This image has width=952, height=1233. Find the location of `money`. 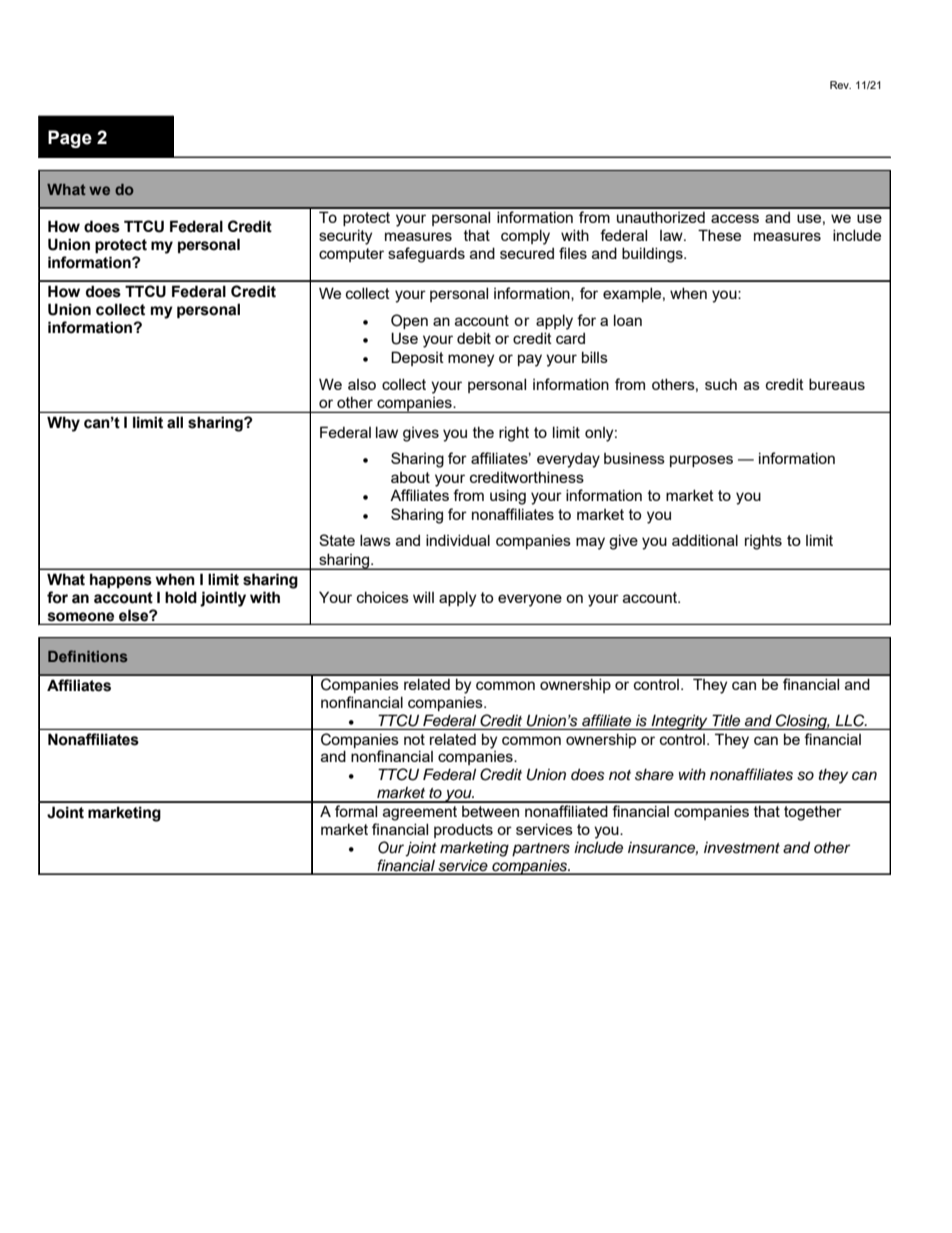

money is located at coordinates (471, 360).
